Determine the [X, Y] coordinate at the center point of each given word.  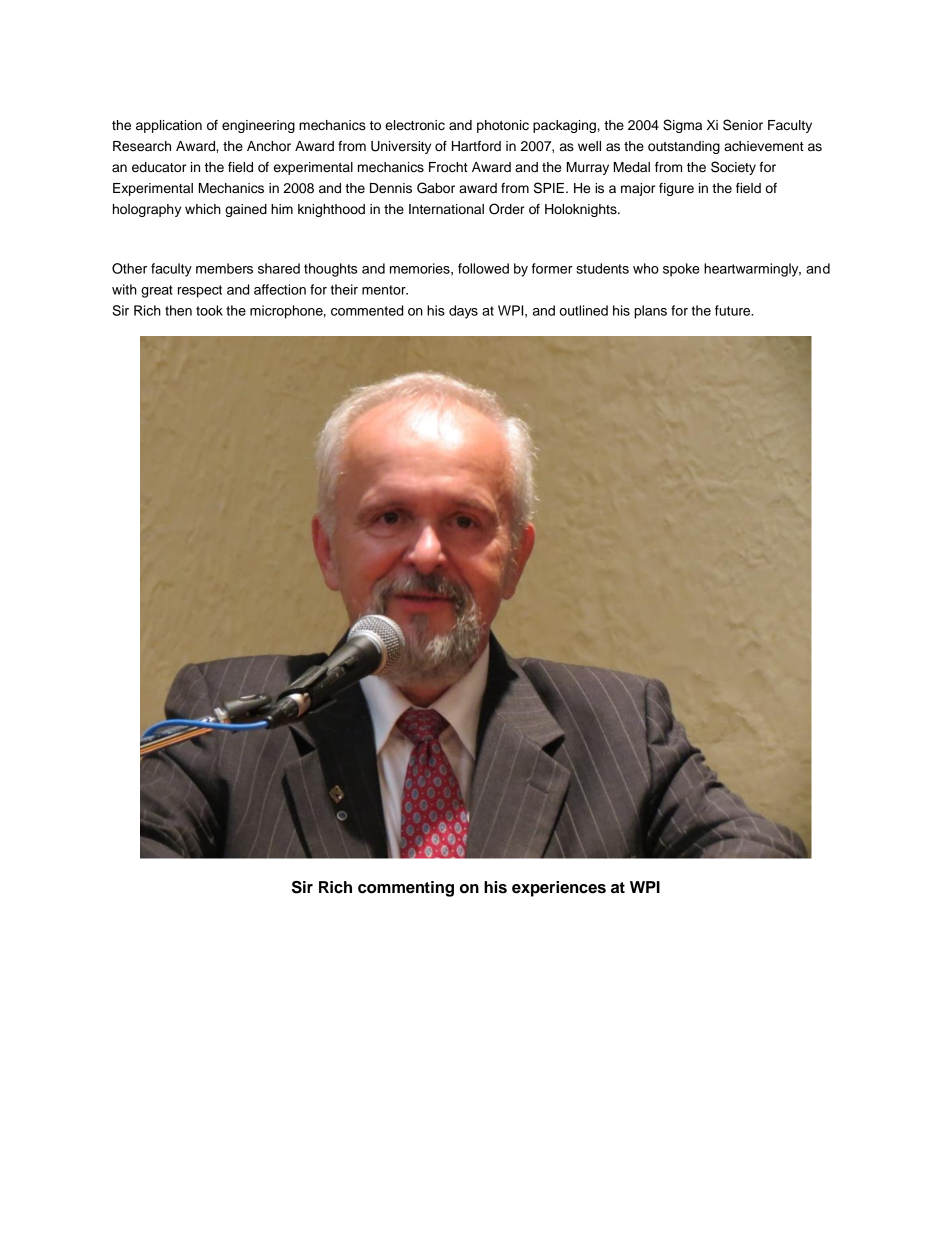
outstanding [684, 147]
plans [650, 312]
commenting [406, 889]
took [209, 310]
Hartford [476, 146]
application [169, 126]
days [463, 312]
